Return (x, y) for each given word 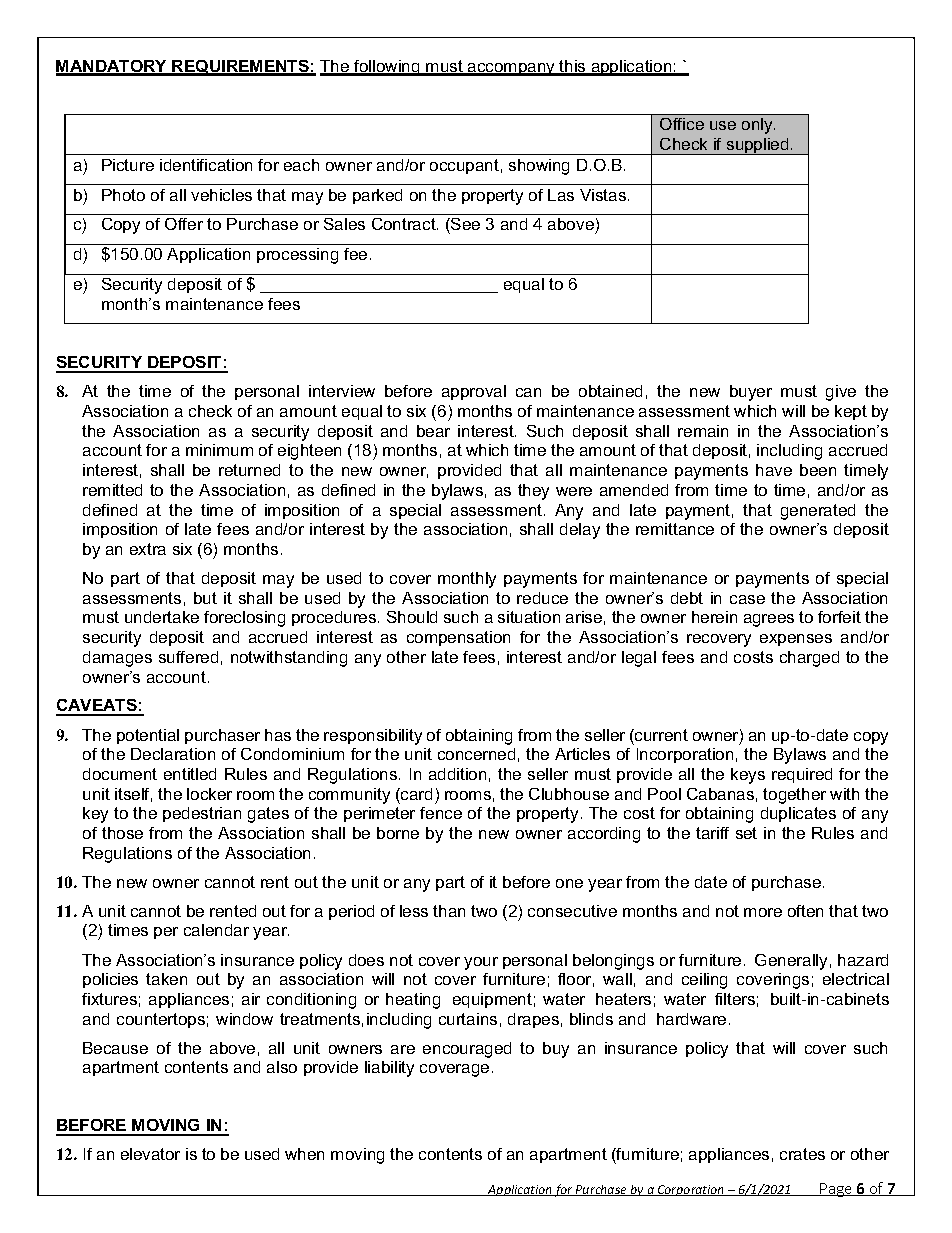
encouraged (467, 1050)
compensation (458, 638)
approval (474, 392)
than (449, 911)
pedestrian (202, 814)
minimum (219, 450)
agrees (769, 620)
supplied (757, 146)
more (763, 912)
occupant (464, 166)
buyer (751, 393)
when (304, 1154)
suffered (188, 657)
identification (206, 165)
